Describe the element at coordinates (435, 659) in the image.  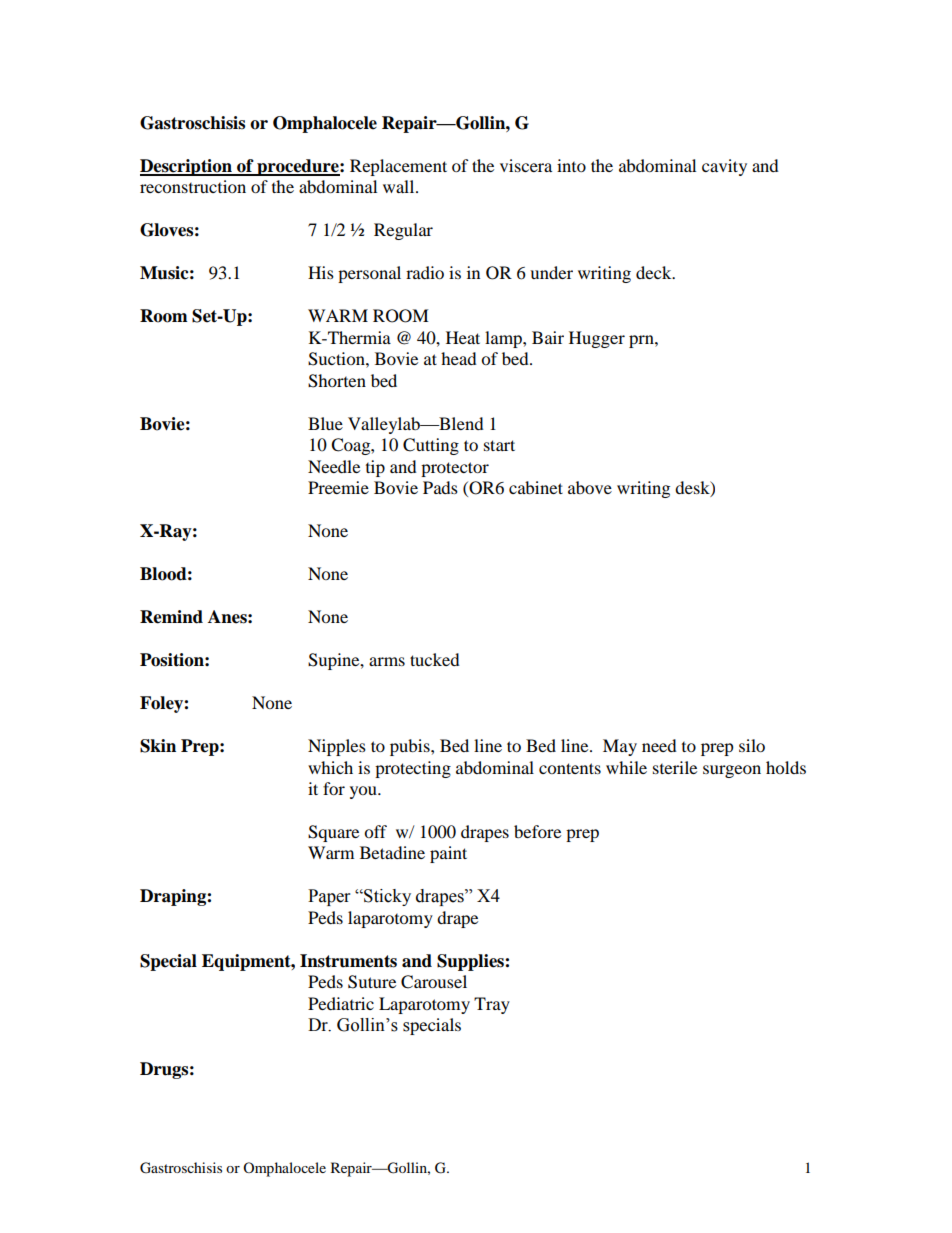
I see `tucked` at that location.
